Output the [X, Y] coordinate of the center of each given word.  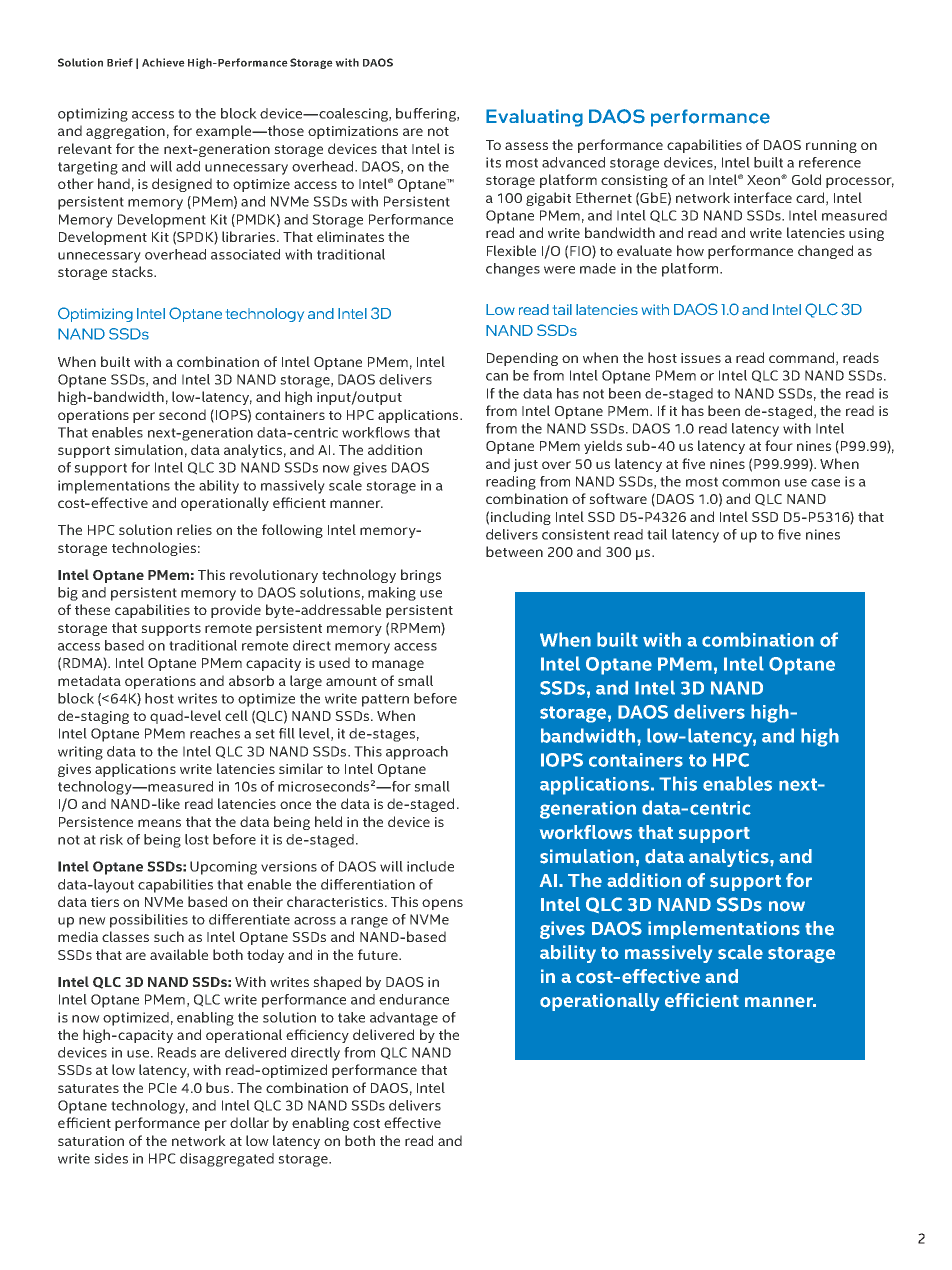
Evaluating [534, 118]
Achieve [163, 62]
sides [111, 1158]
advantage [404, 1019]
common [751, 483]
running [831, 146]
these [92, 609]
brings [421, 576]
